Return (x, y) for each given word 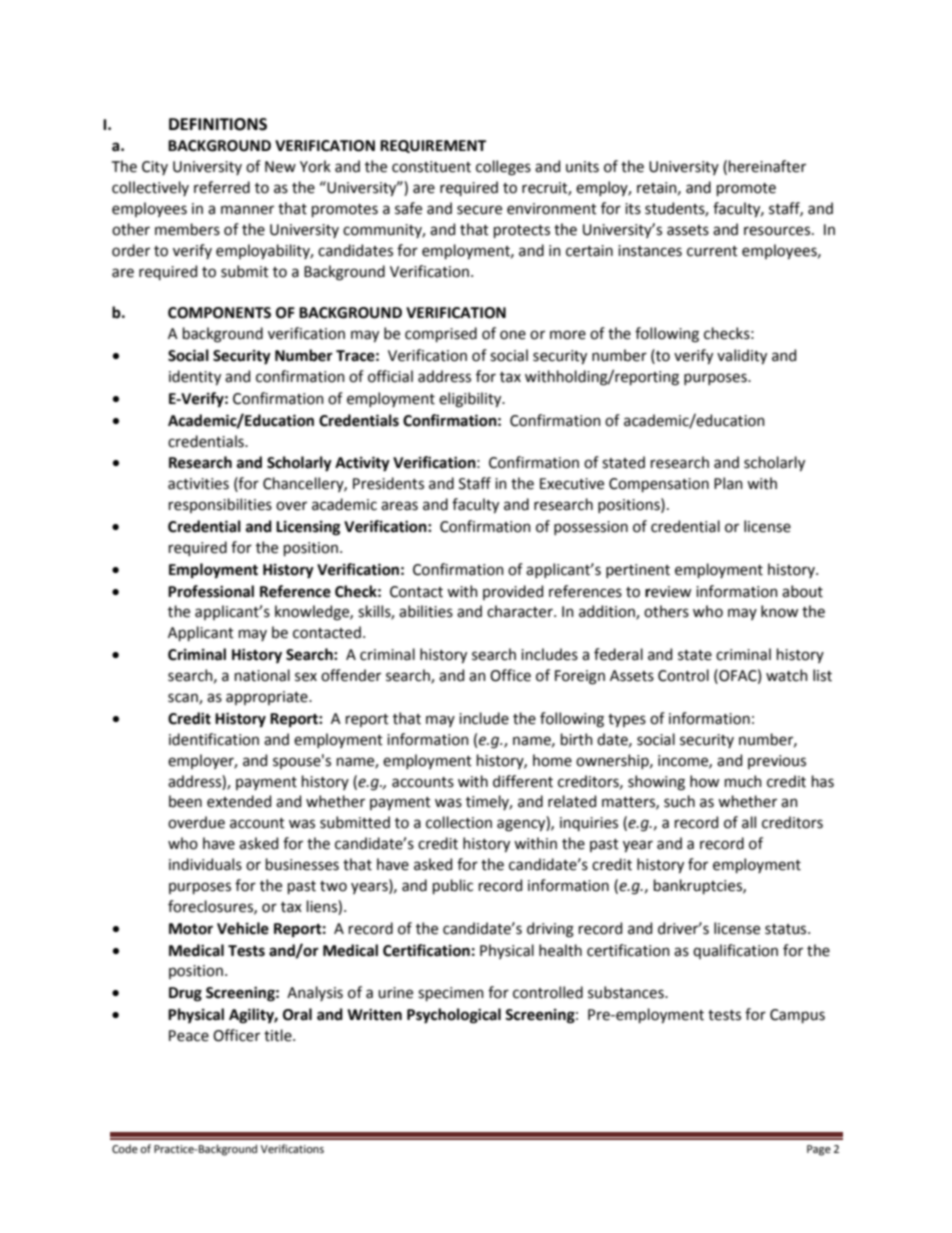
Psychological (454, 1016)
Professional (211, 591)
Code (125, 1148)
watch (787, 675)
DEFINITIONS (218, 124)
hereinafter (767, 166)
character (521, 611)
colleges (503, 168)
